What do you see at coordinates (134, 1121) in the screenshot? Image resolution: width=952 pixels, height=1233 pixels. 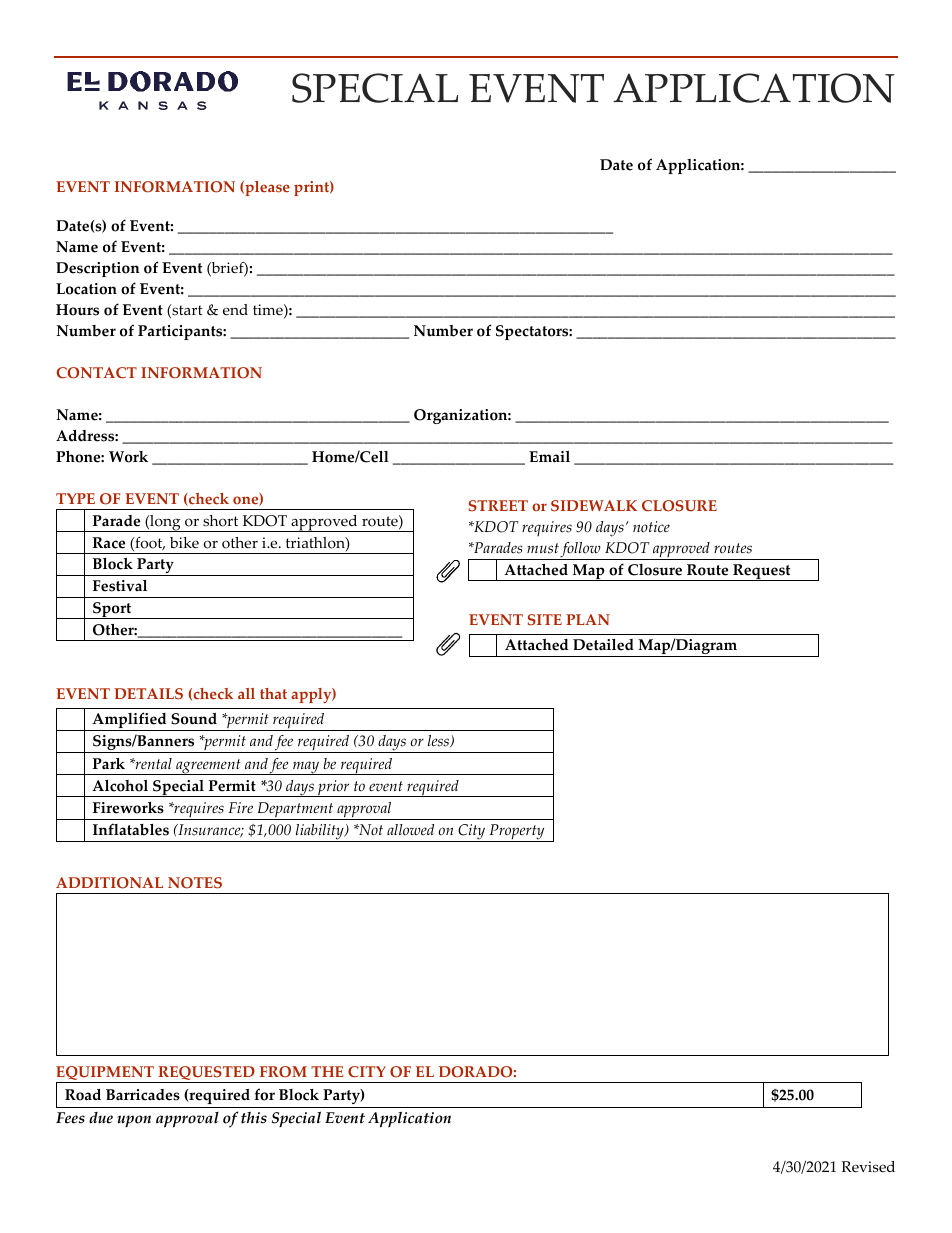 I see `upon` at bounding box center [134, 1121].
